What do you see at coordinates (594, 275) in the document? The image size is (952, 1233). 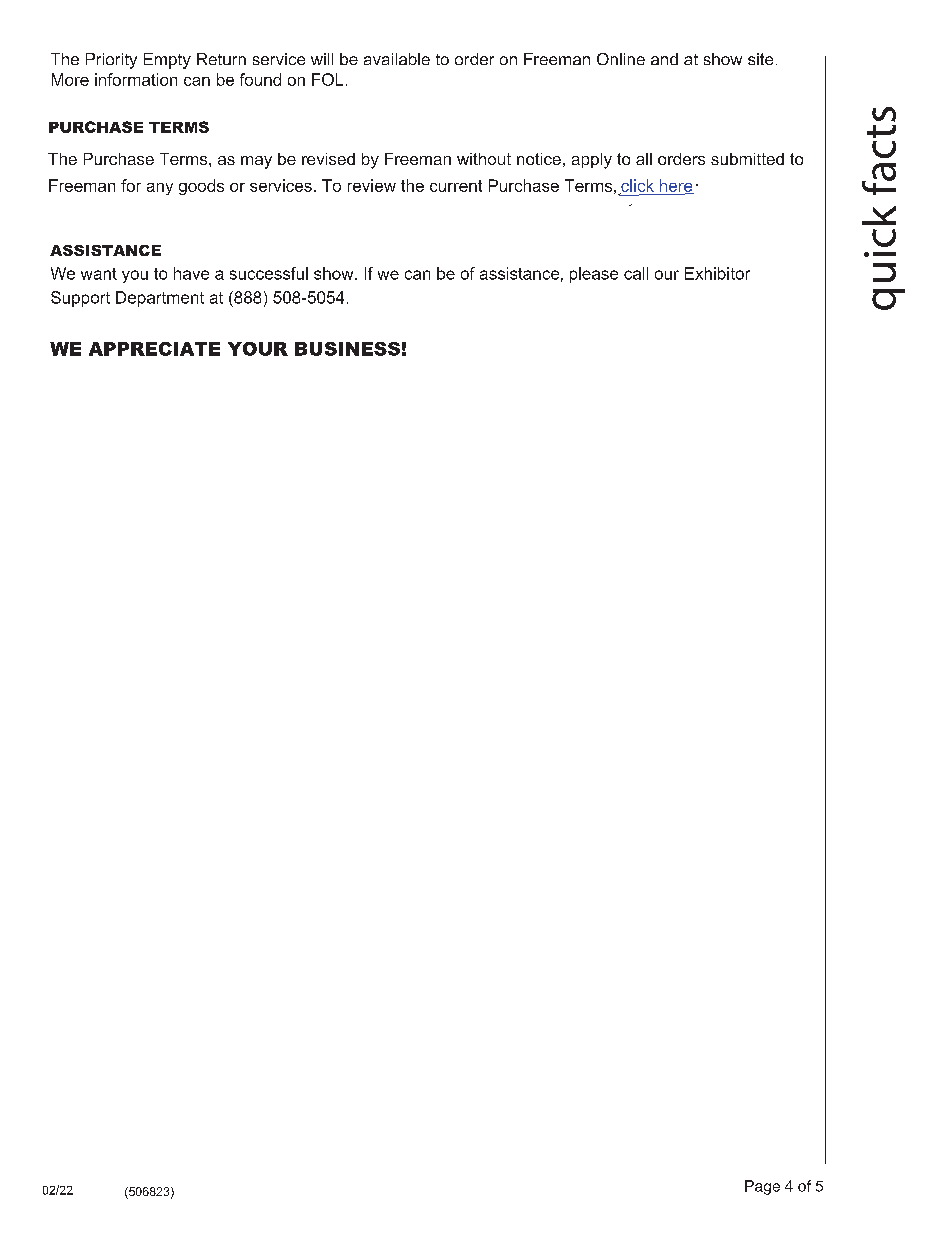 I see `please` at bounding box center [594, 275].
